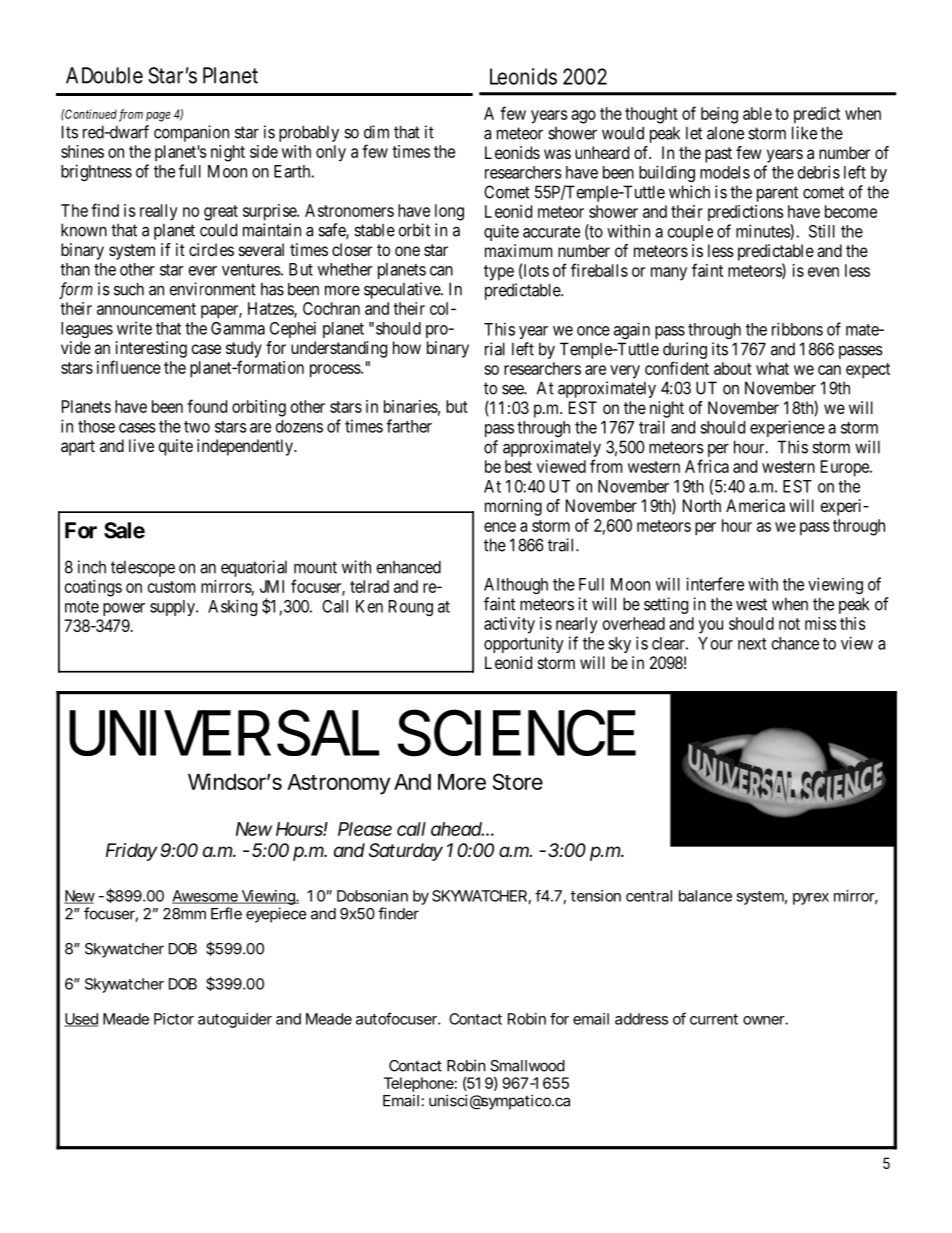 The width and height of the screenshot is (952, 1233). Describe the element at coordinates (171, 587) in the screenshot. I see `custom` at that location.
